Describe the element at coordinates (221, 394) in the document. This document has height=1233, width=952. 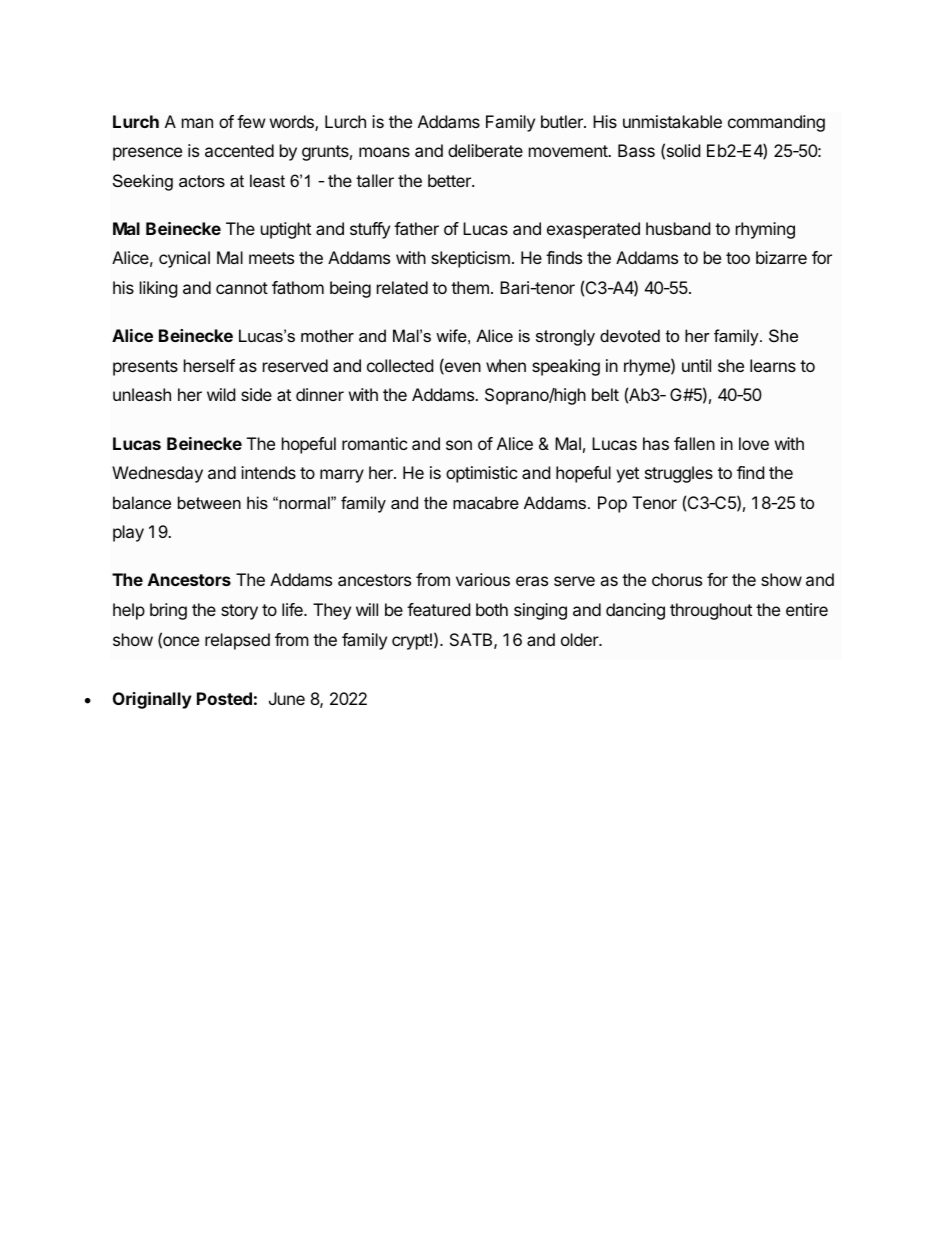
I see `wild` at that location.
